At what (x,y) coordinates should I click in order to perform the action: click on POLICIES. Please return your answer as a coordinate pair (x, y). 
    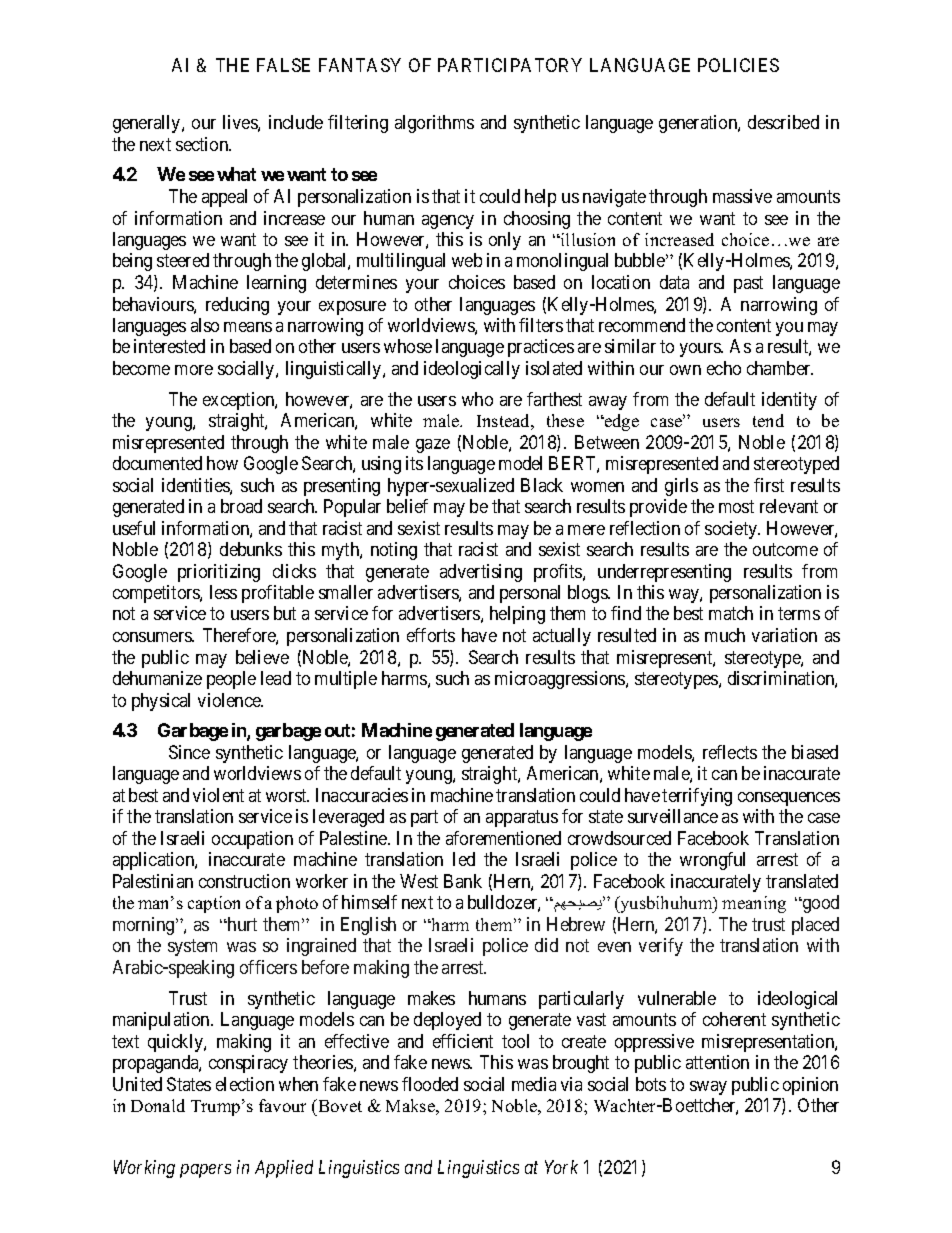
    Looking at the image, I should click on (738, 65).
